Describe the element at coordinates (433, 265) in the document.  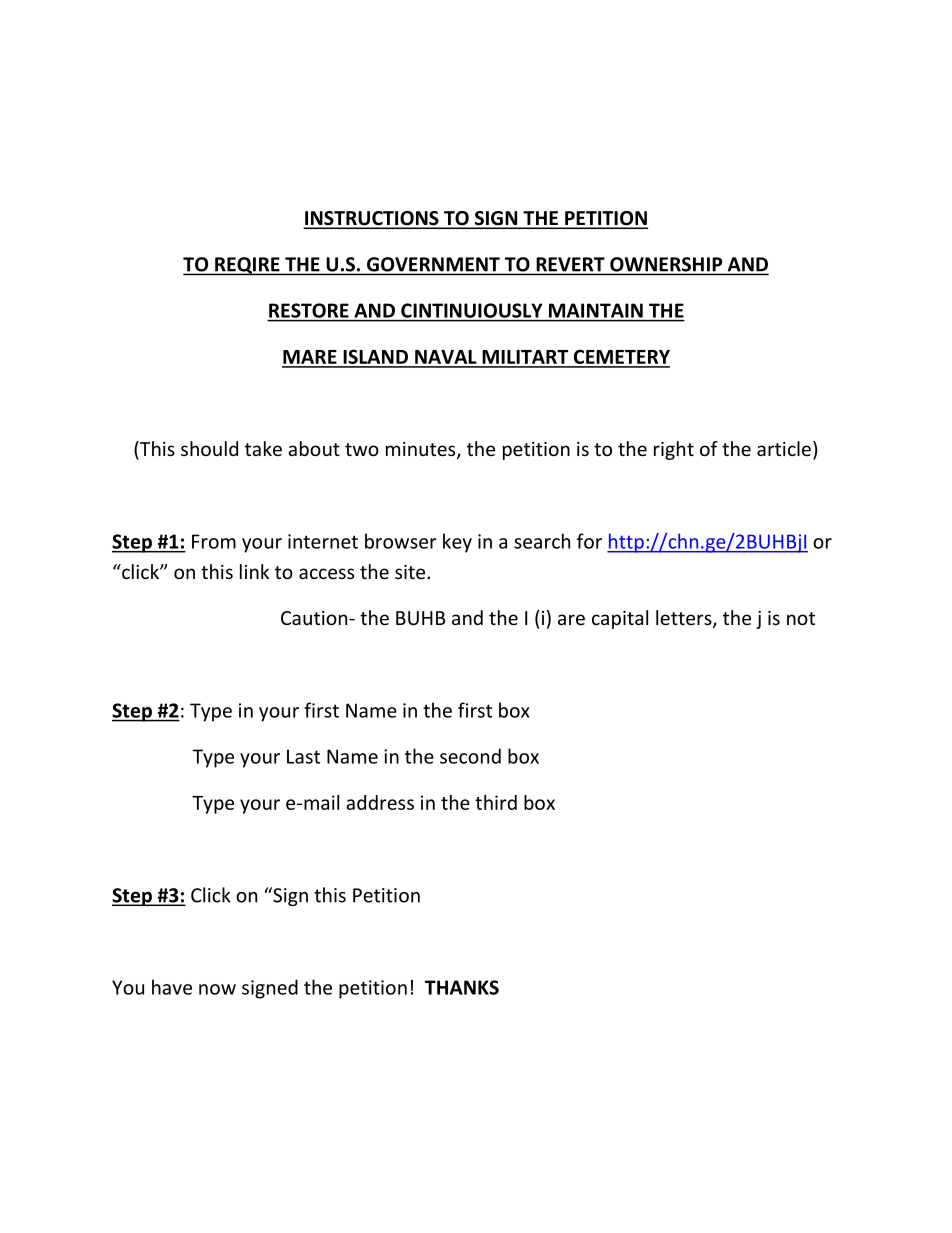
I see `GOVERNMENT` at that location.
